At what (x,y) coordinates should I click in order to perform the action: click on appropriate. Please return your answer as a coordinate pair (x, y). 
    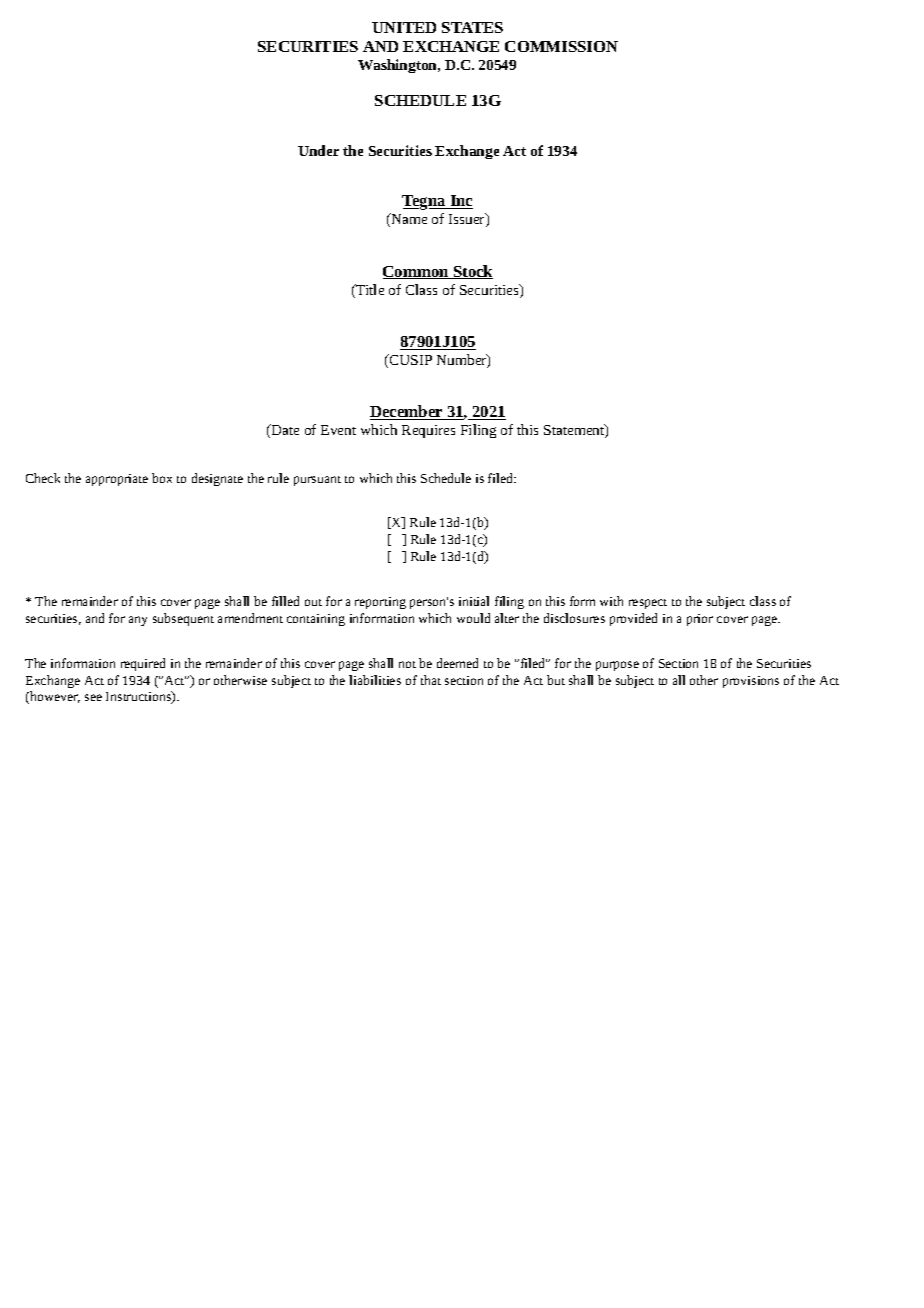
    Looking at the image, I should click on (117, 480).
